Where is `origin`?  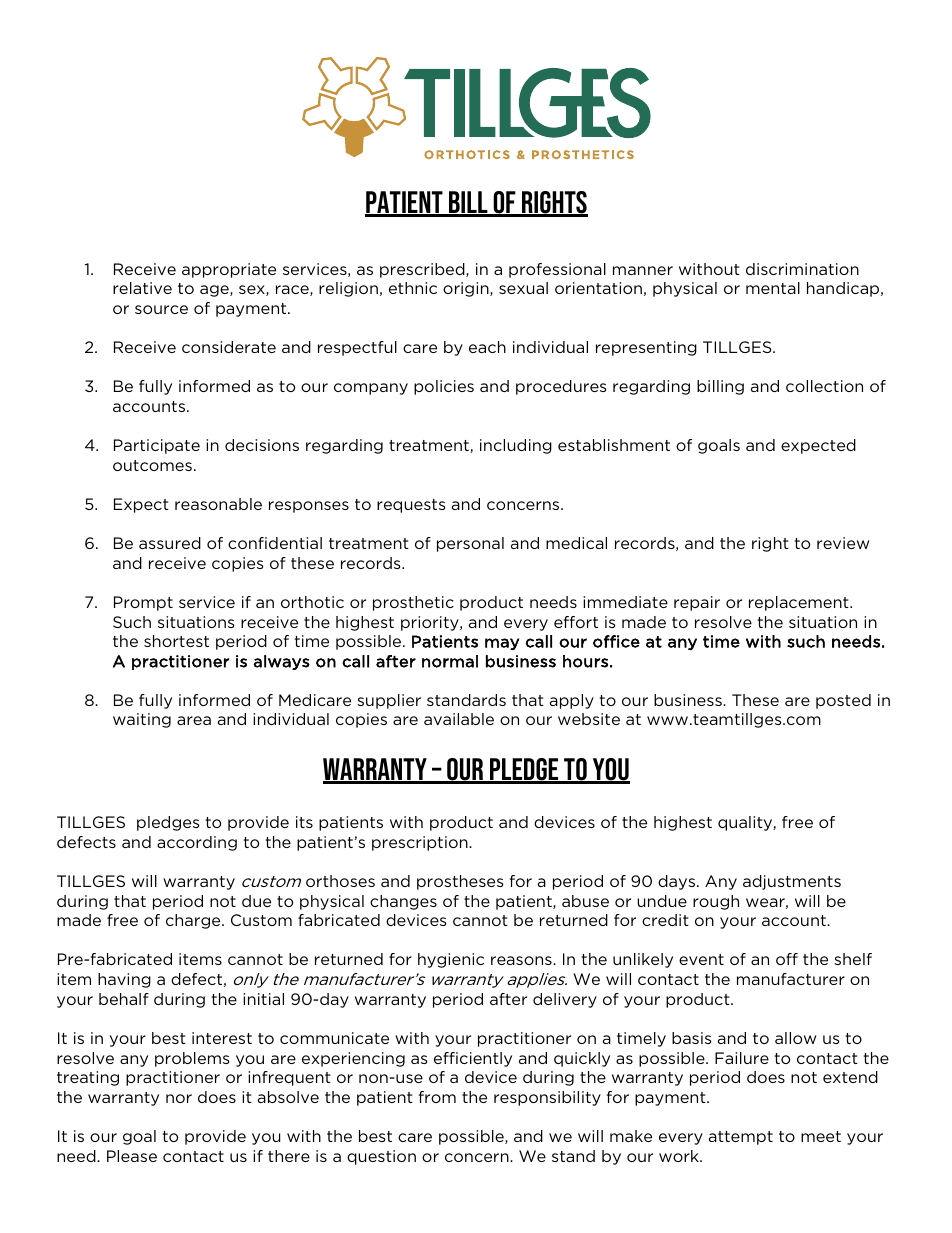 origin is located at coordinates (467, 289).
